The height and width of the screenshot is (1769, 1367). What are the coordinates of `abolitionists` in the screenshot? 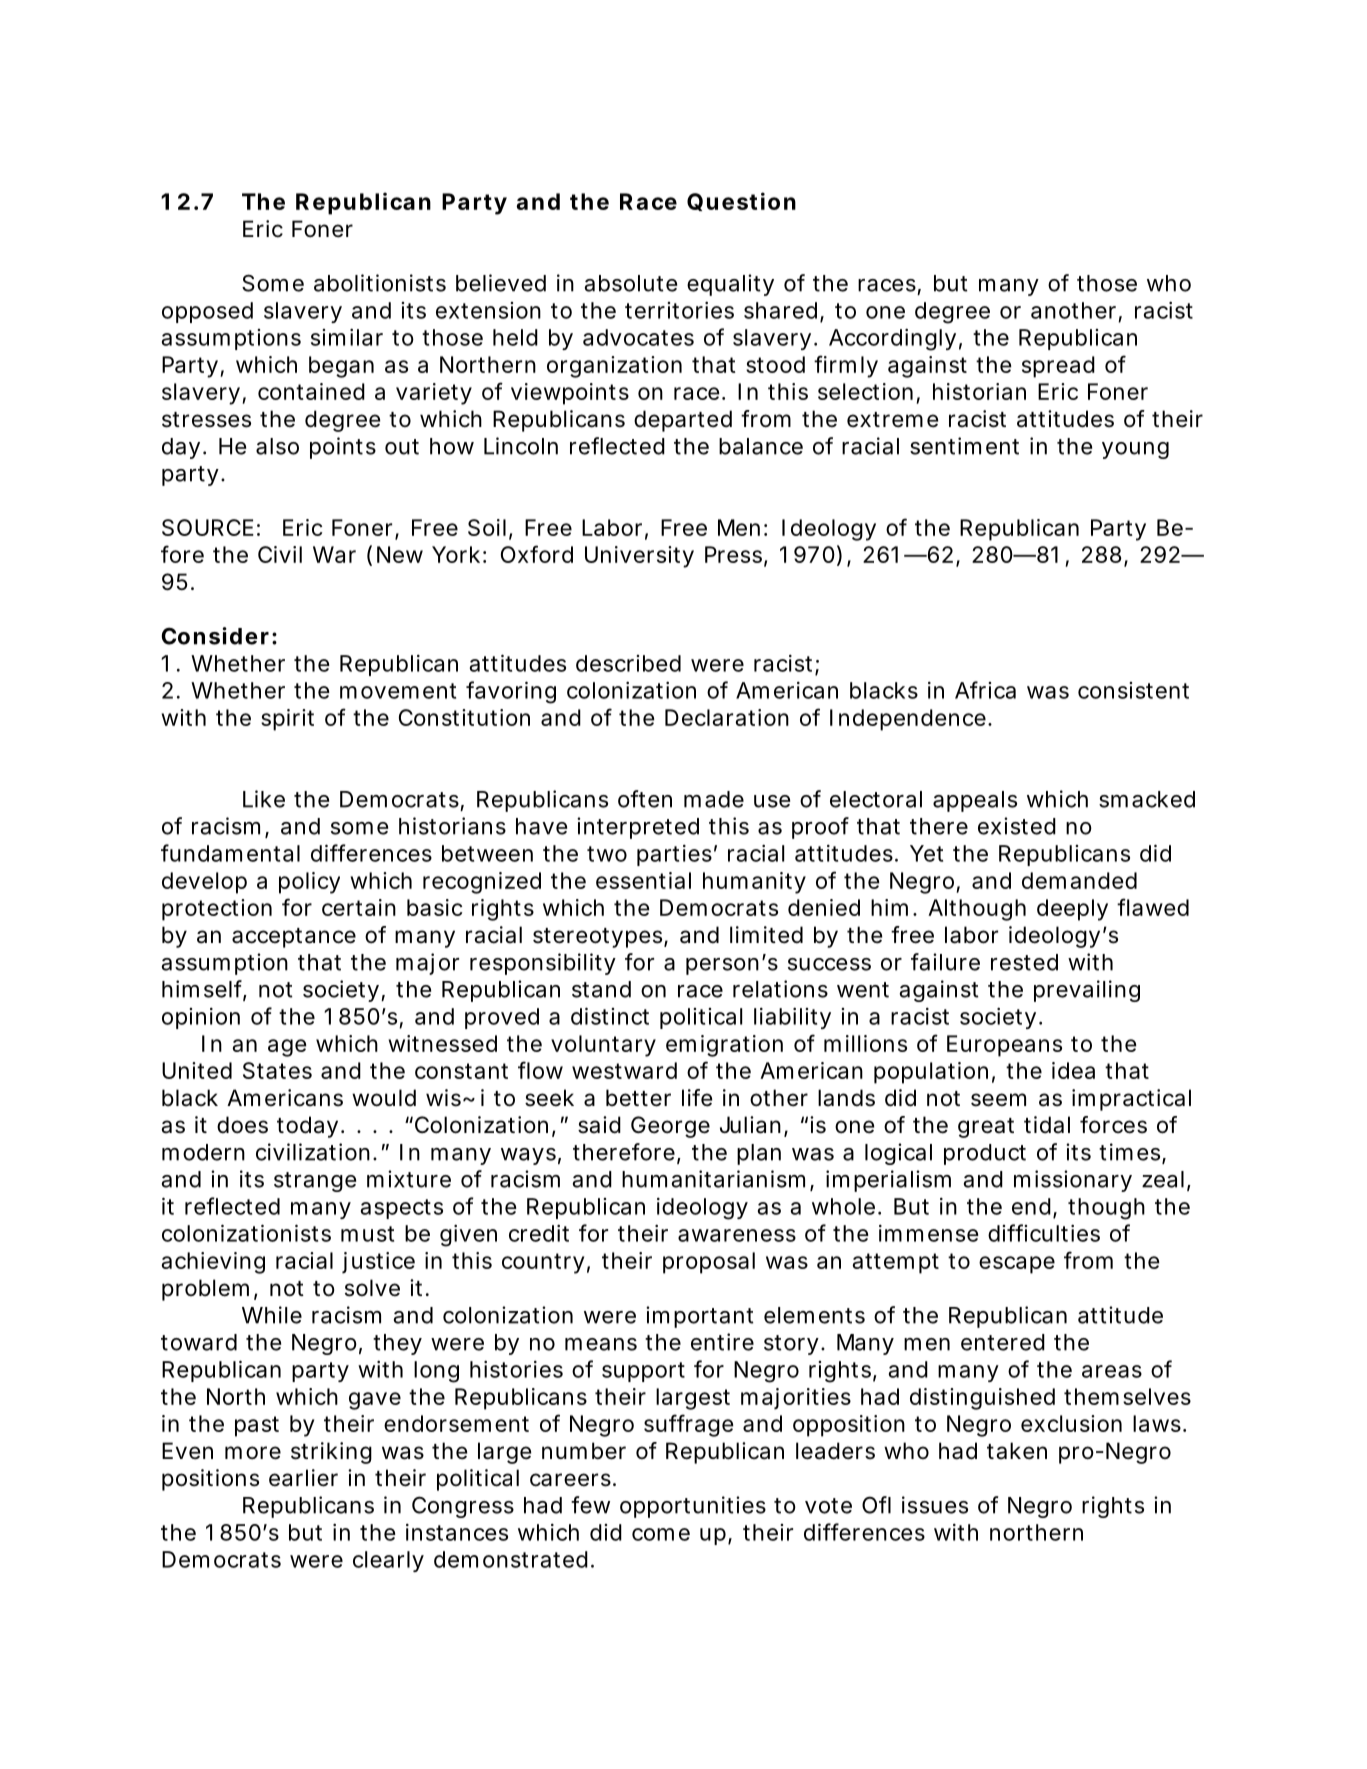 It's located at (380, 283).
